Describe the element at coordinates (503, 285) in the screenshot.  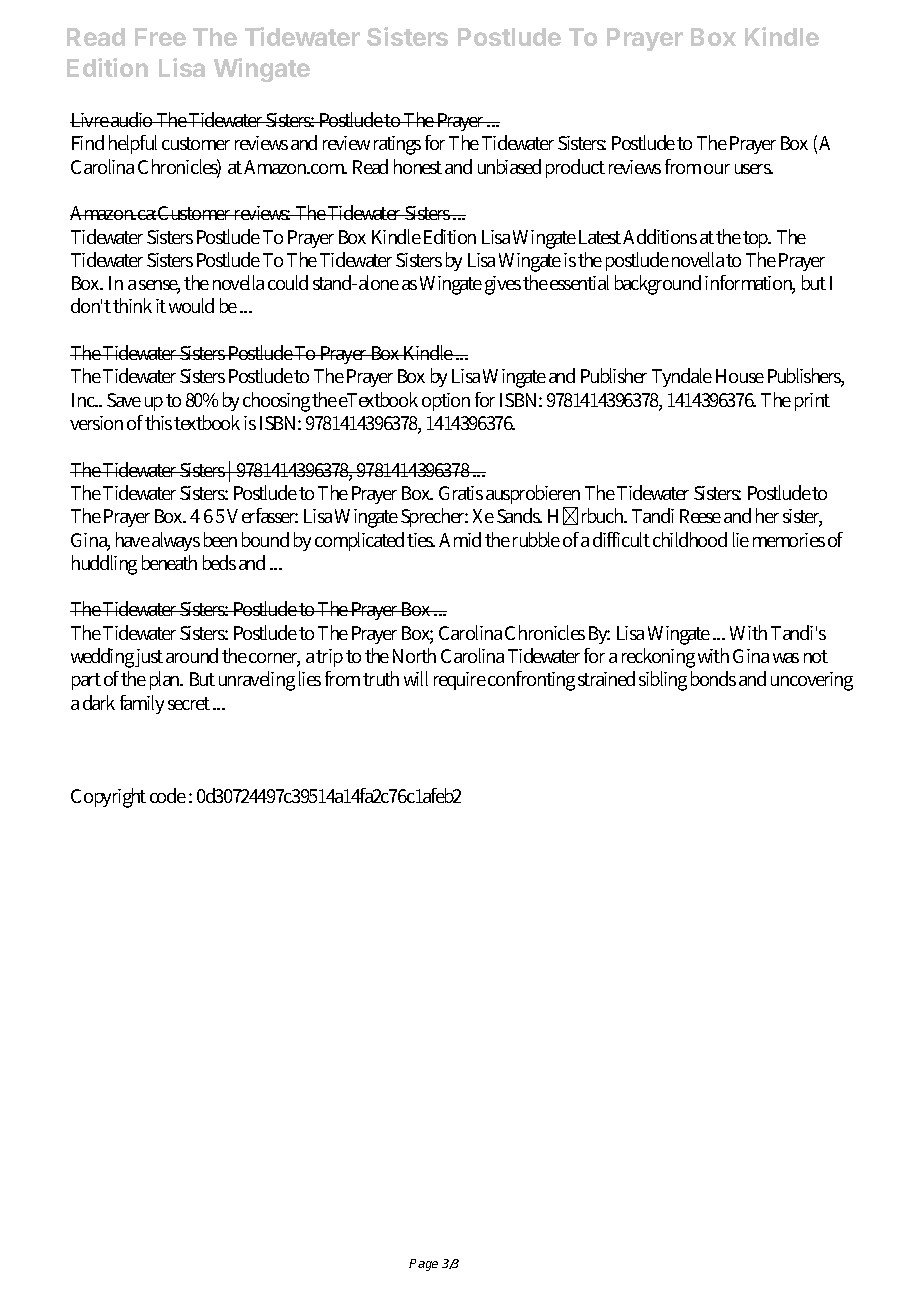
I see `gives` at that location.
